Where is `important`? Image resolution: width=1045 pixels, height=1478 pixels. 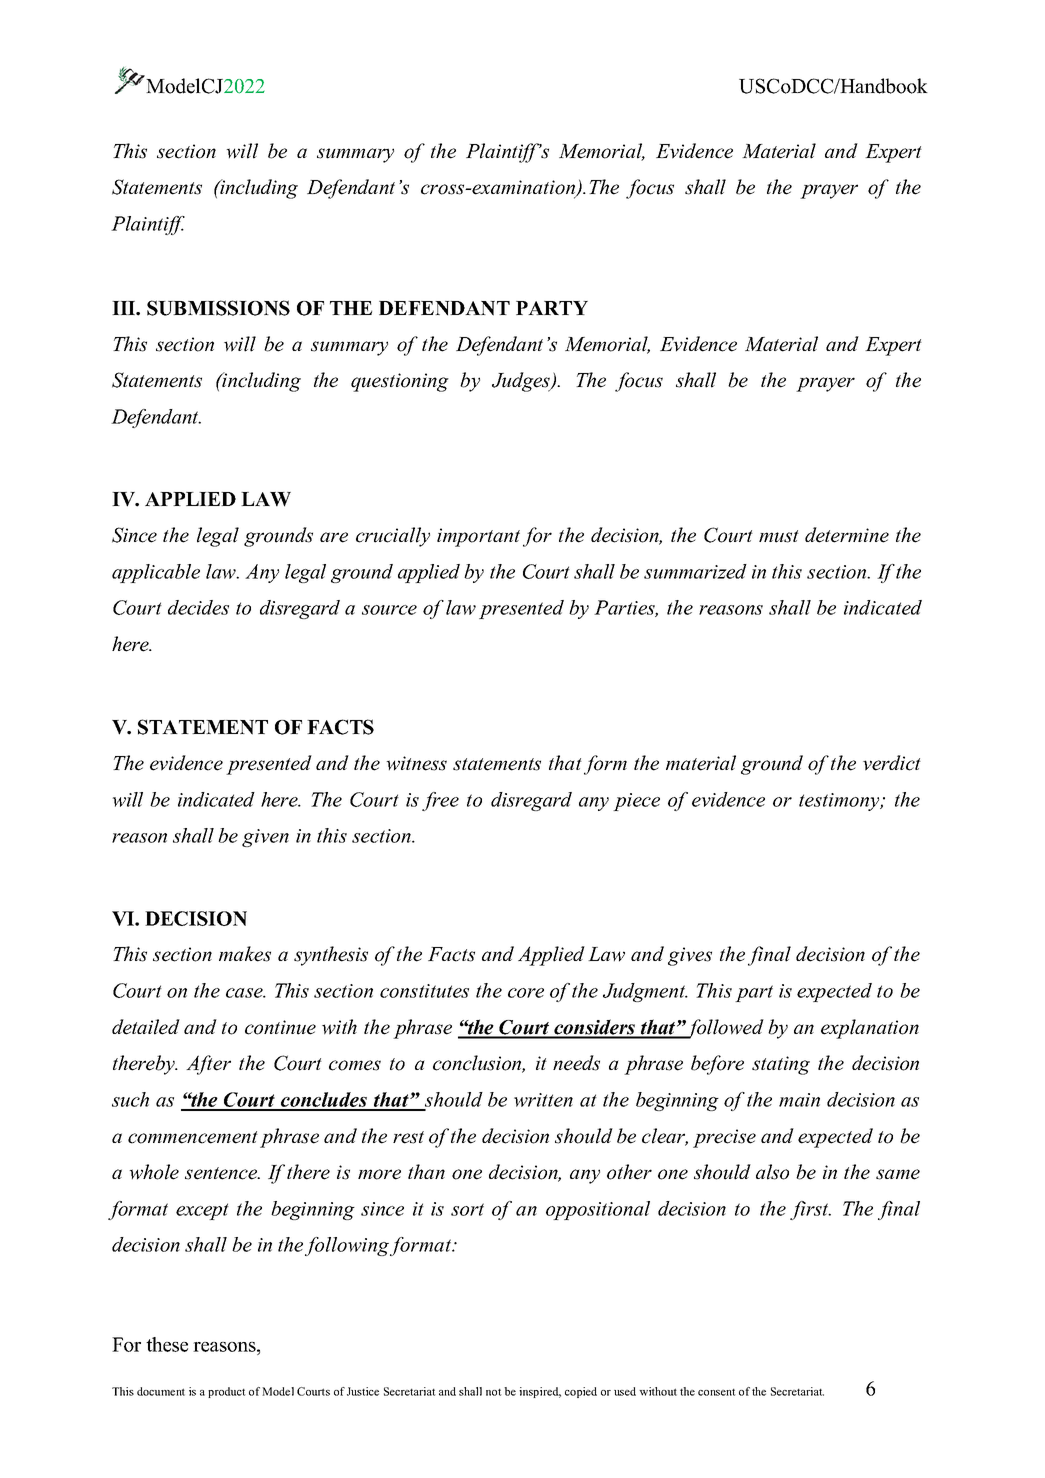
important is located at coordinates (478, 537).
